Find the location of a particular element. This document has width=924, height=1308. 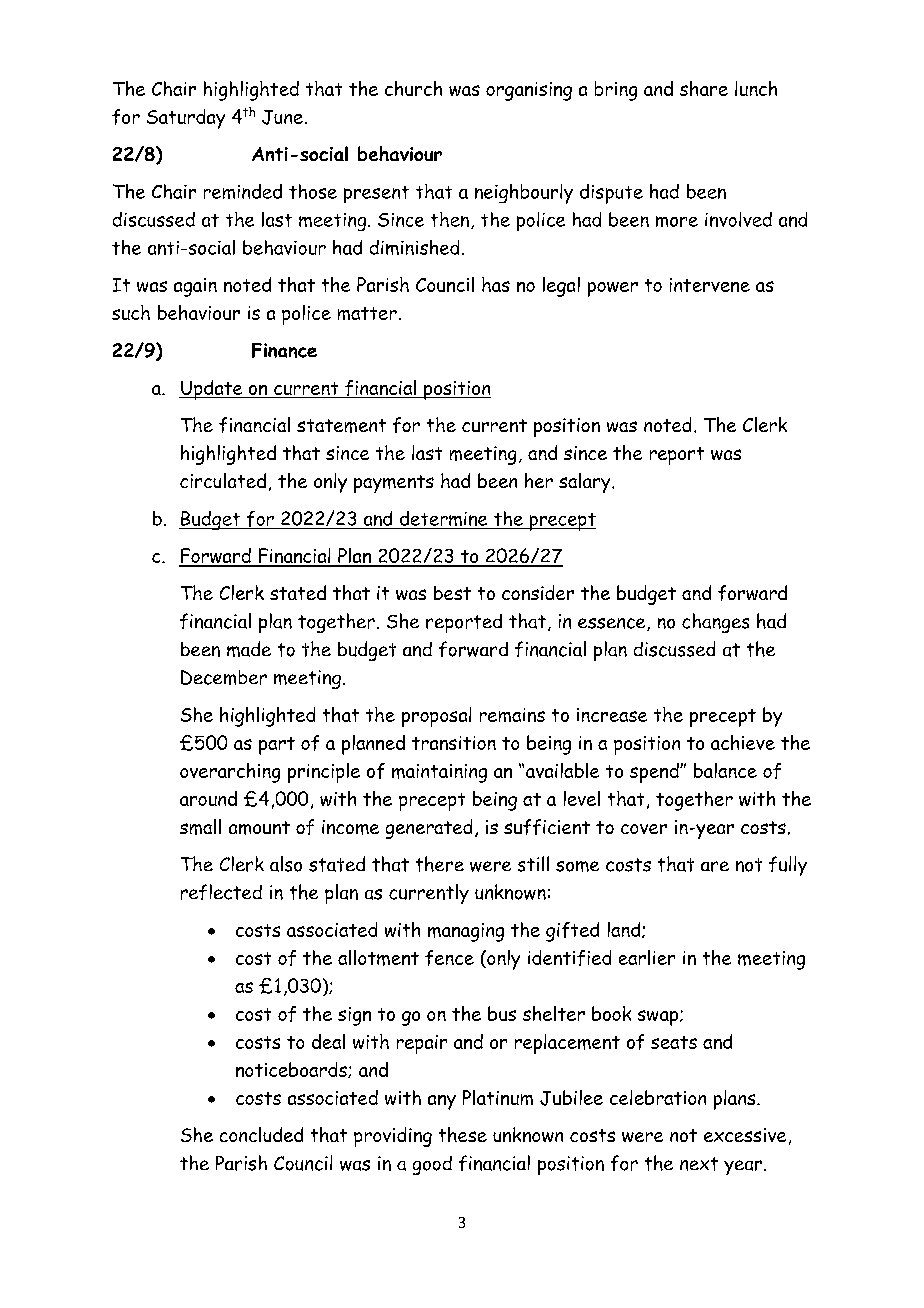

church is located at coordinates (413, 88).
